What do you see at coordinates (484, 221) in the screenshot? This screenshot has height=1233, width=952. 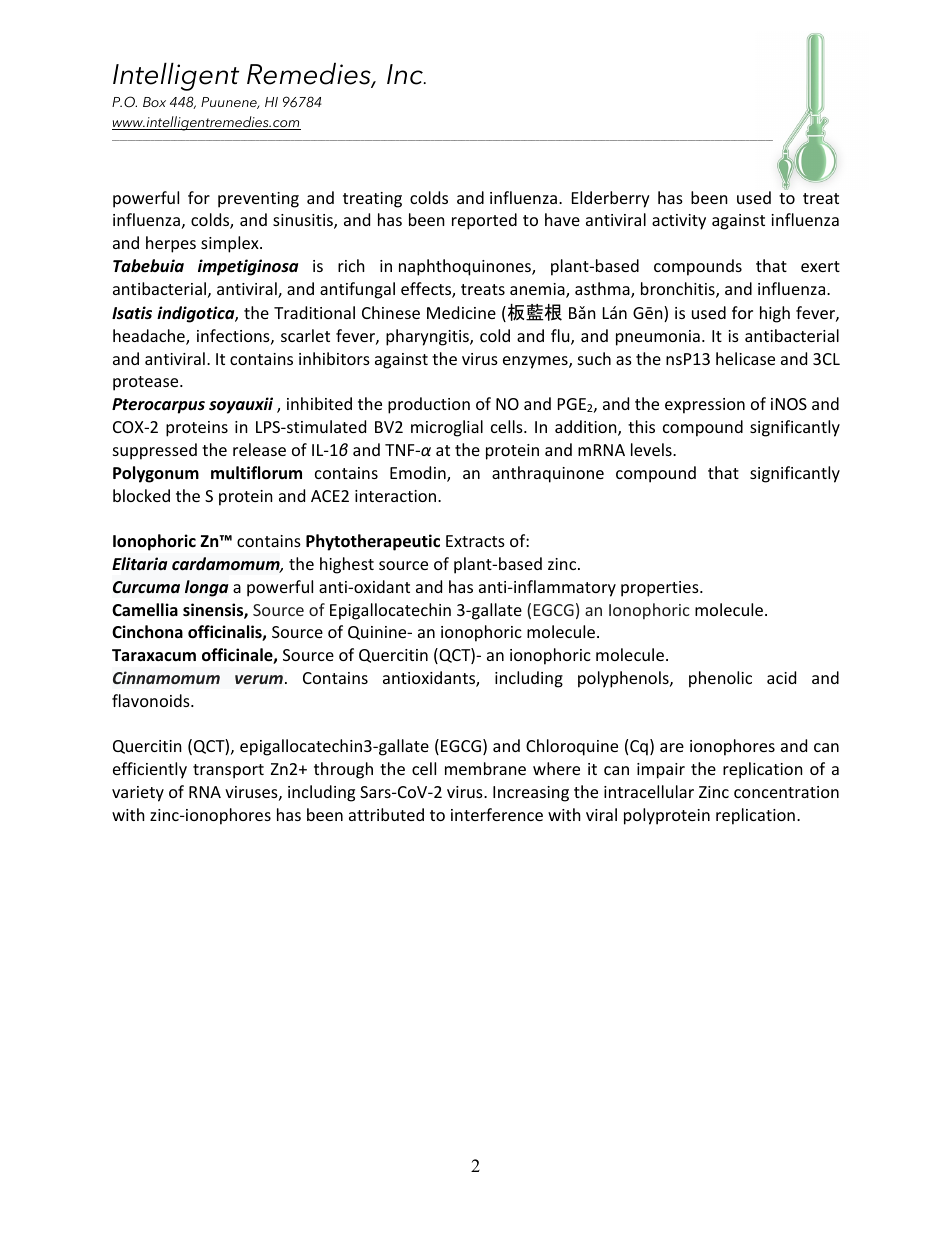 I see `reported` at bounding box center [484, 221].
